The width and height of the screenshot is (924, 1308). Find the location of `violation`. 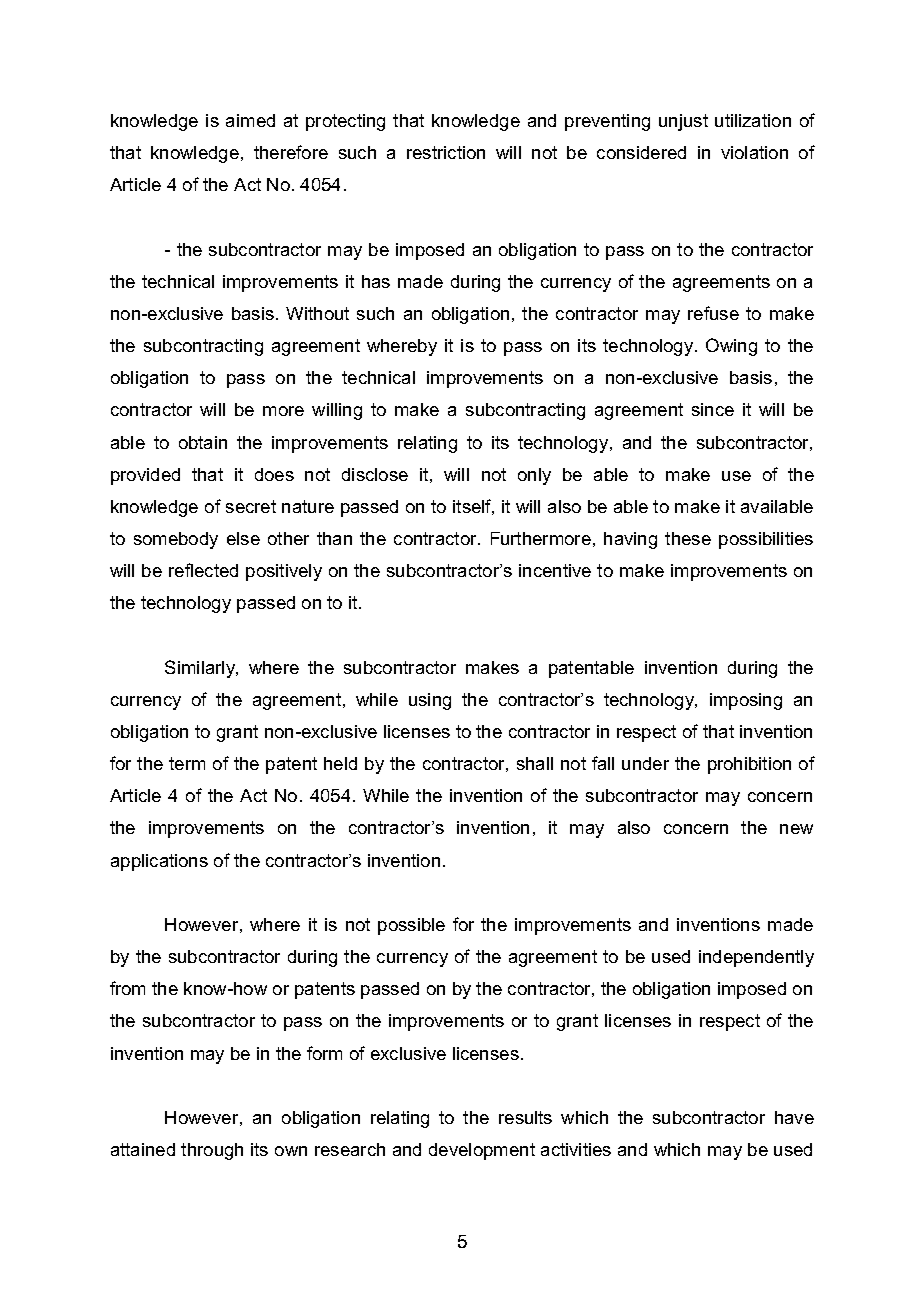

violation is located at coordinates (754, 152).
